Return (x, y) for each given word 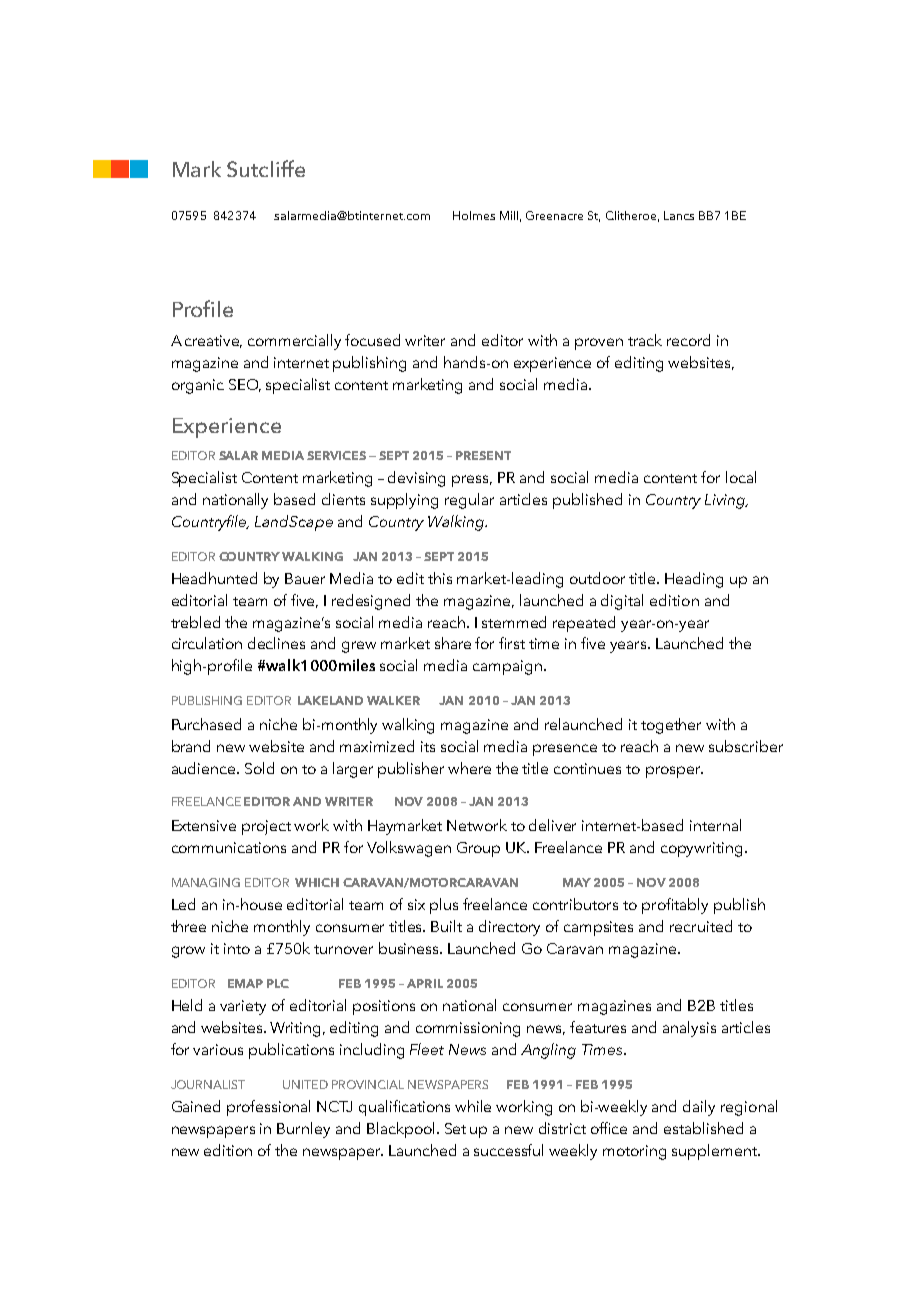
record (688, 340)
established (703, 1128)
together (671, 726)
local (741, 477)
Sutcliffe (266, 168)
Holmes (474, 215)
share (453, 643)
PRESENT (483, 455)
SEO (245, 385)
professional (268, 1108)
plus (444, 906)
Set (455, 1128)
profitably (675, 906)
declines (276, 643)
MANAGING (206, 882)
